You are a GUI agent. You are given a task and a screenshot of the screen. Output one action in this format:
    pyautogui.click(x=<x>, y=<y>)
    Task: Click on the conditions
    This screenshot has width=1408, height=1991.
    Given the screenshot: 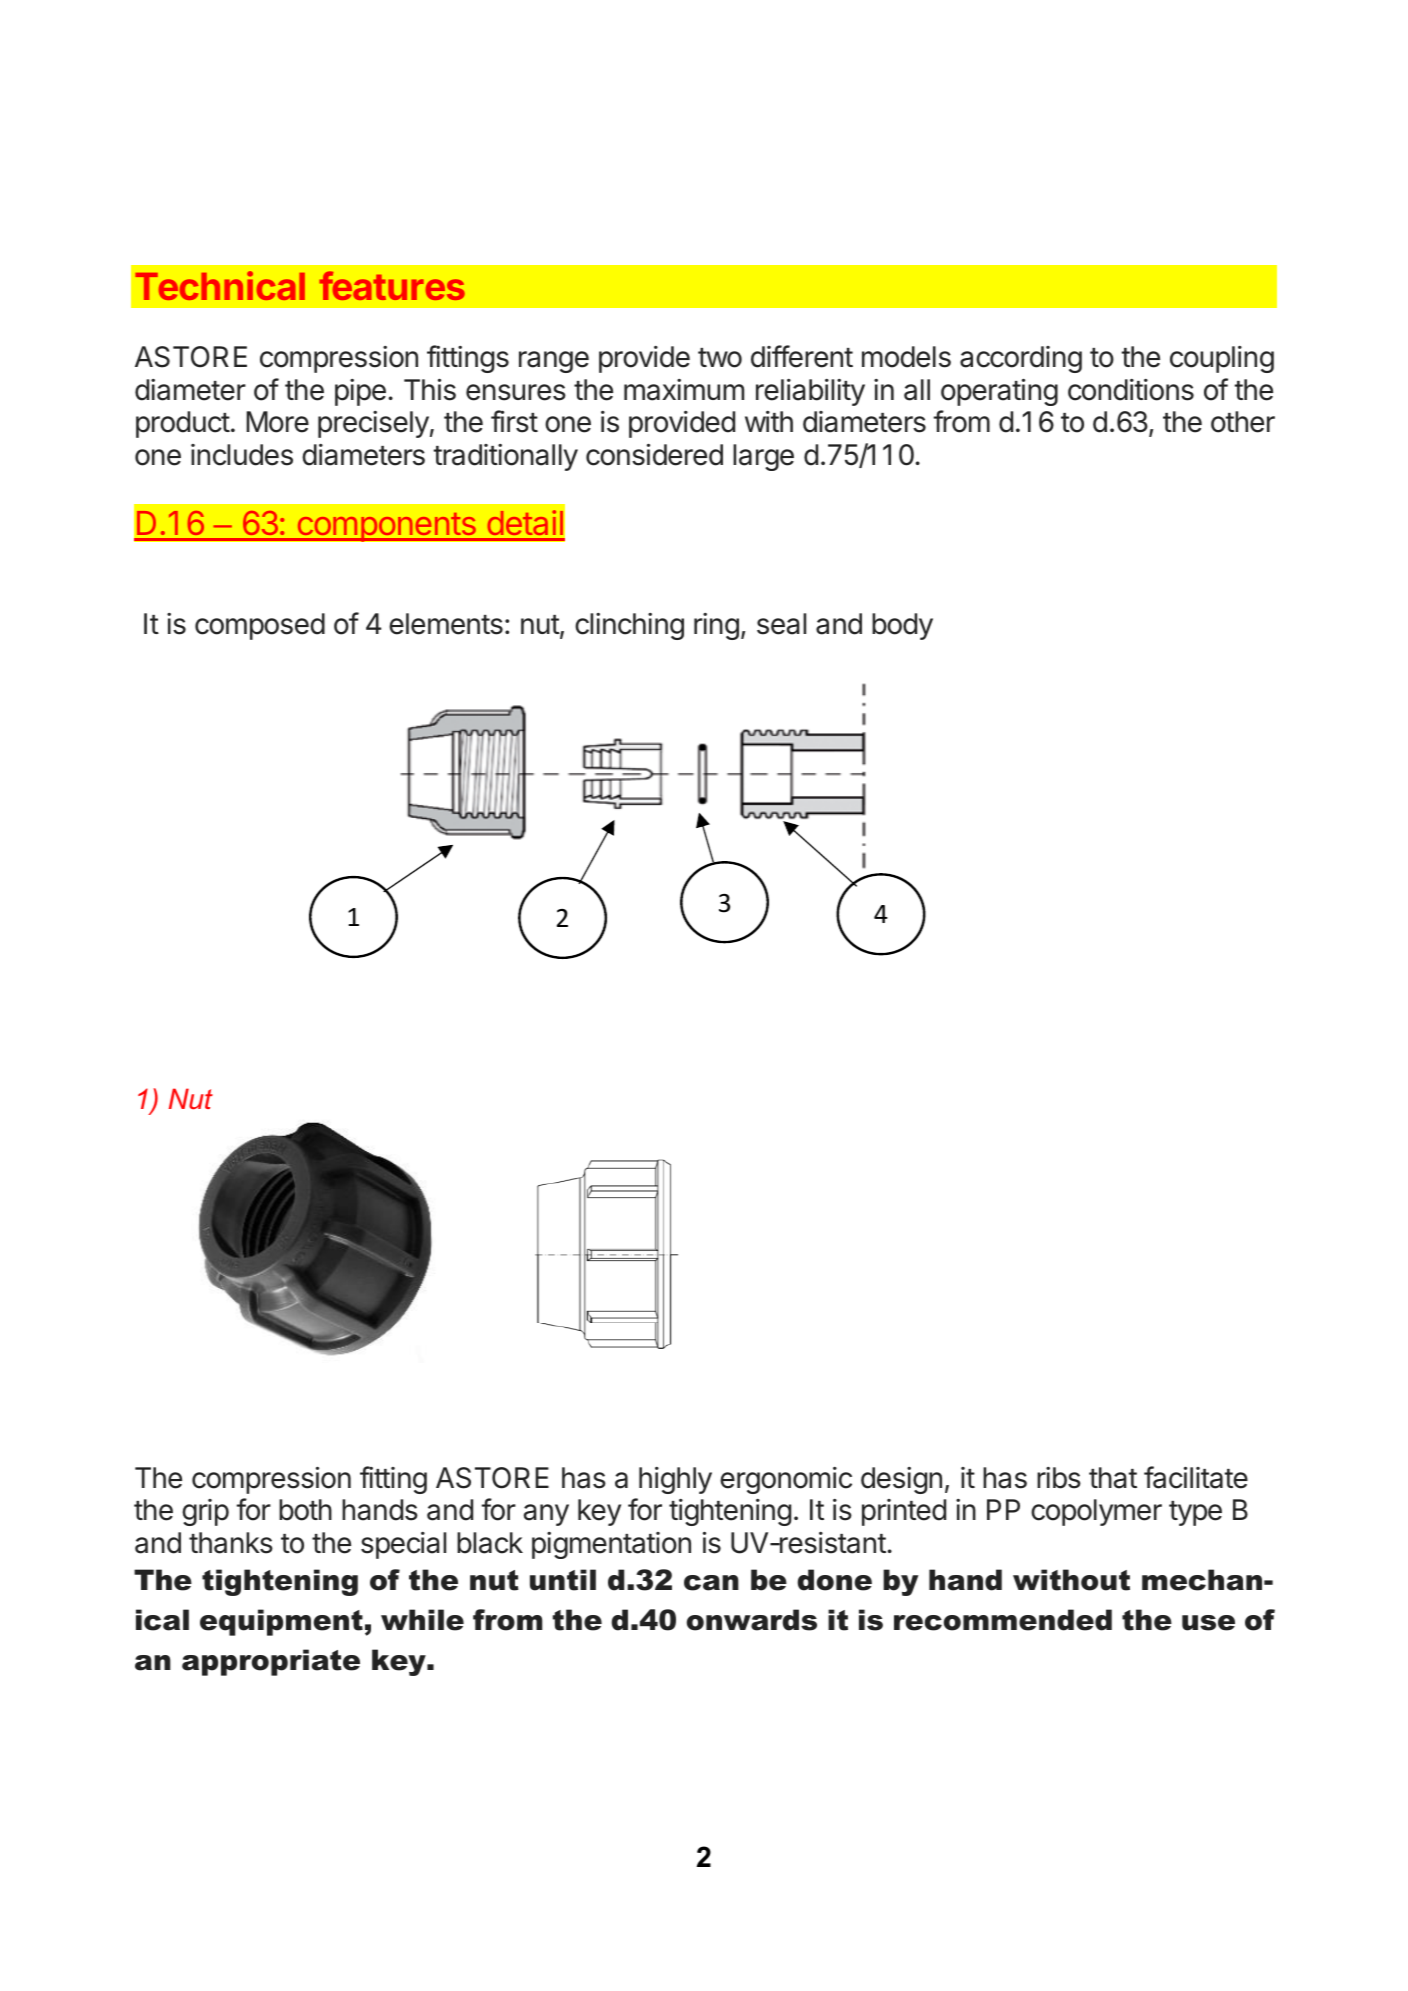 What is the action you would take?
    pyautogui.click(x=1131, y=390)
